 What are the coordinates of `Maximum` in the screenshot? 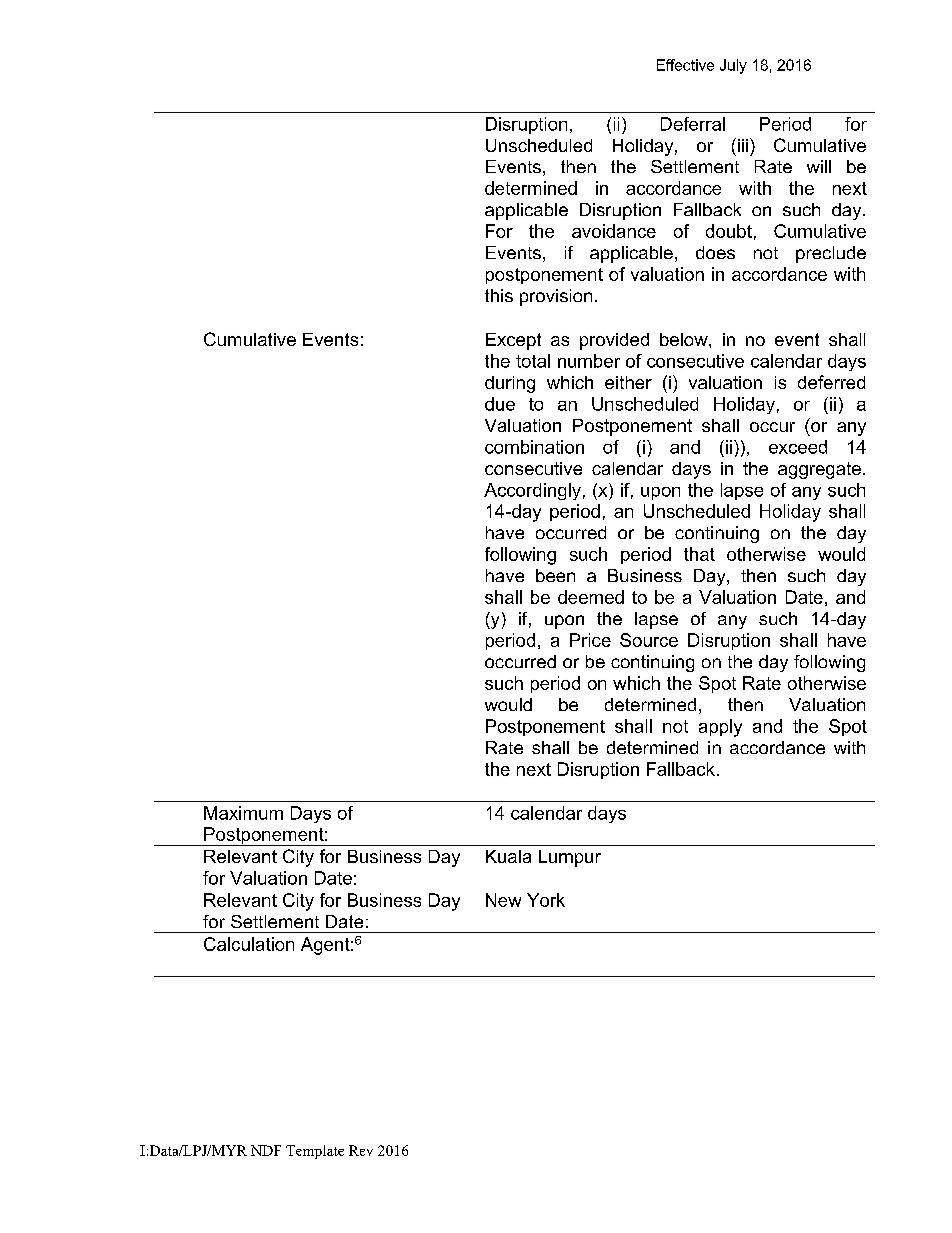 It's located at (243, 813).
